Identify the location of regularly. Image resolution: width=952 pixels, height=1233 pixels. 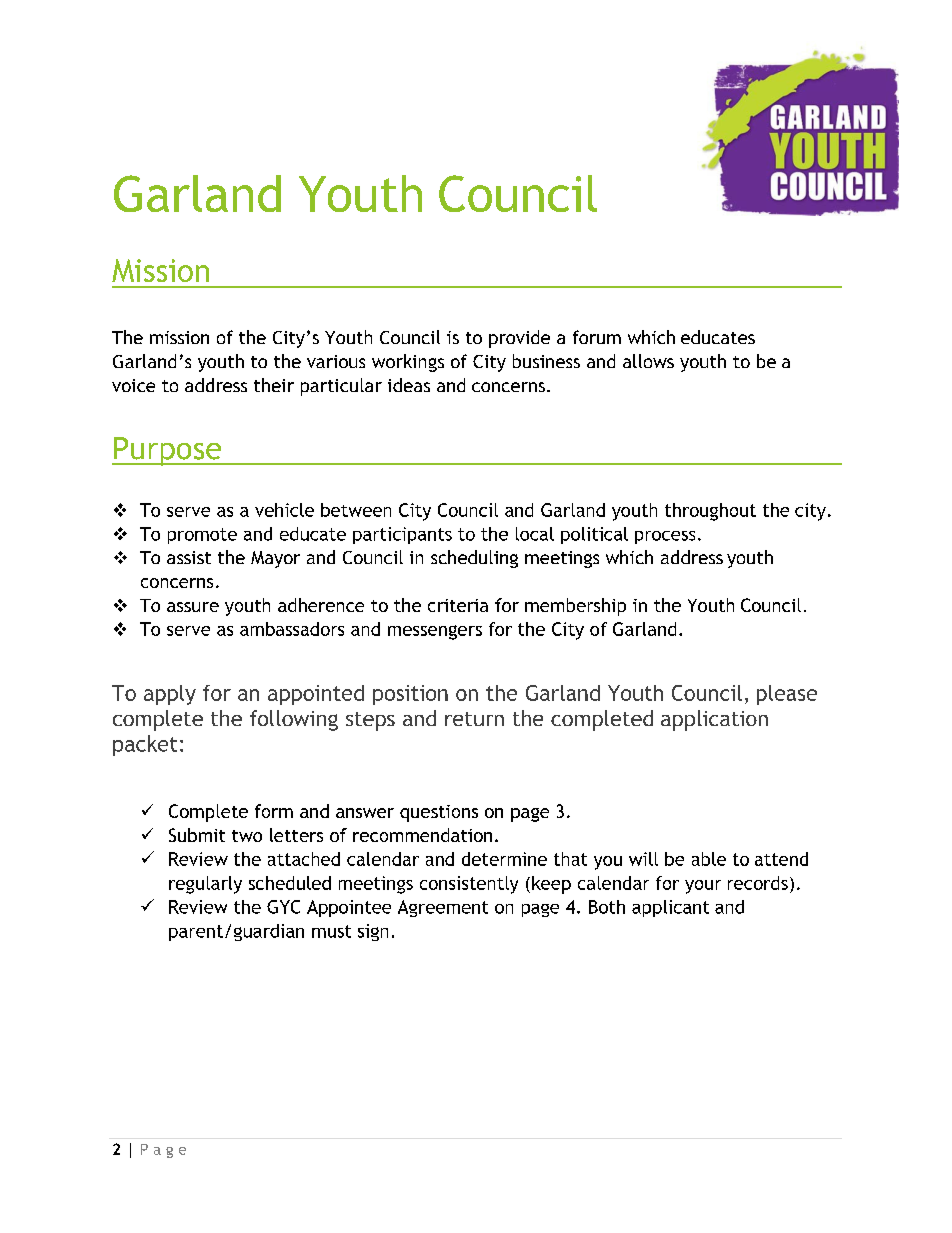
(205, 885).
